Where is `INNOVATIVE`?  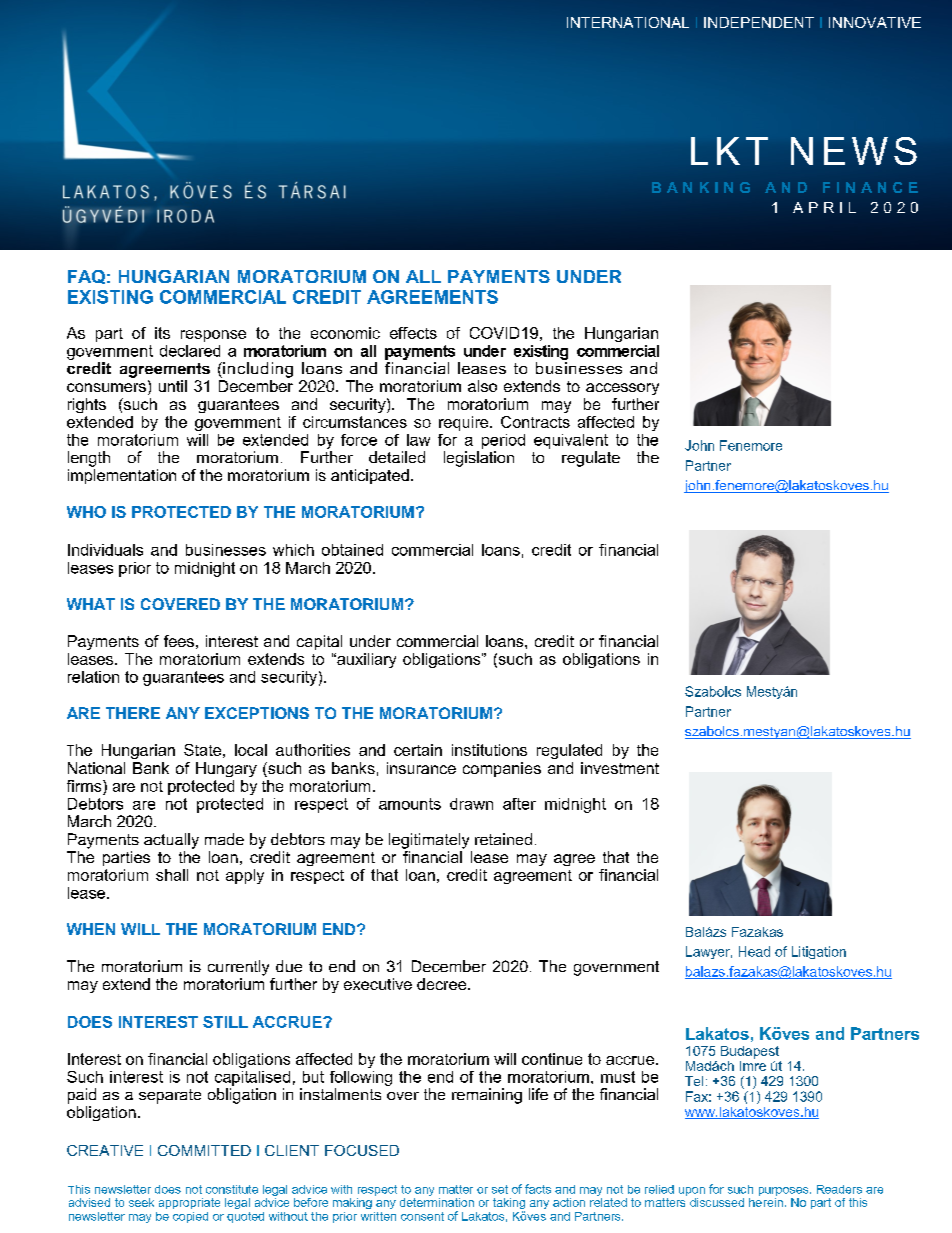 INNOVATIVE is located at coordinates (875, 22).
